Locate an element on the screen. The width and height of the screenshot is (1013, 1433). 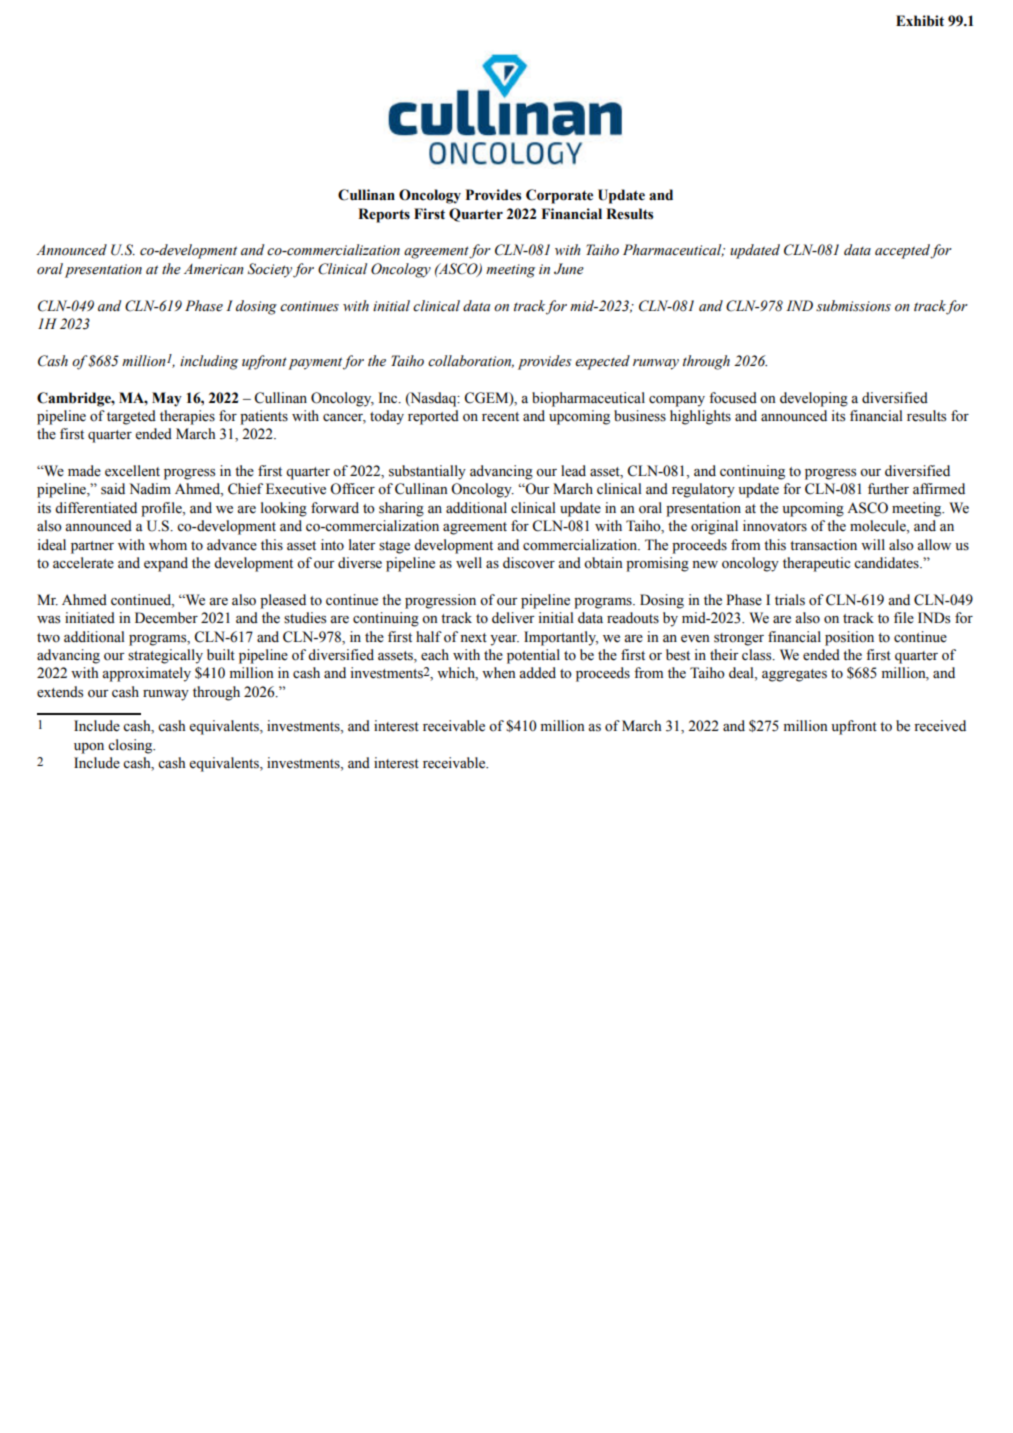
May is located at coordinates (167, 399).
